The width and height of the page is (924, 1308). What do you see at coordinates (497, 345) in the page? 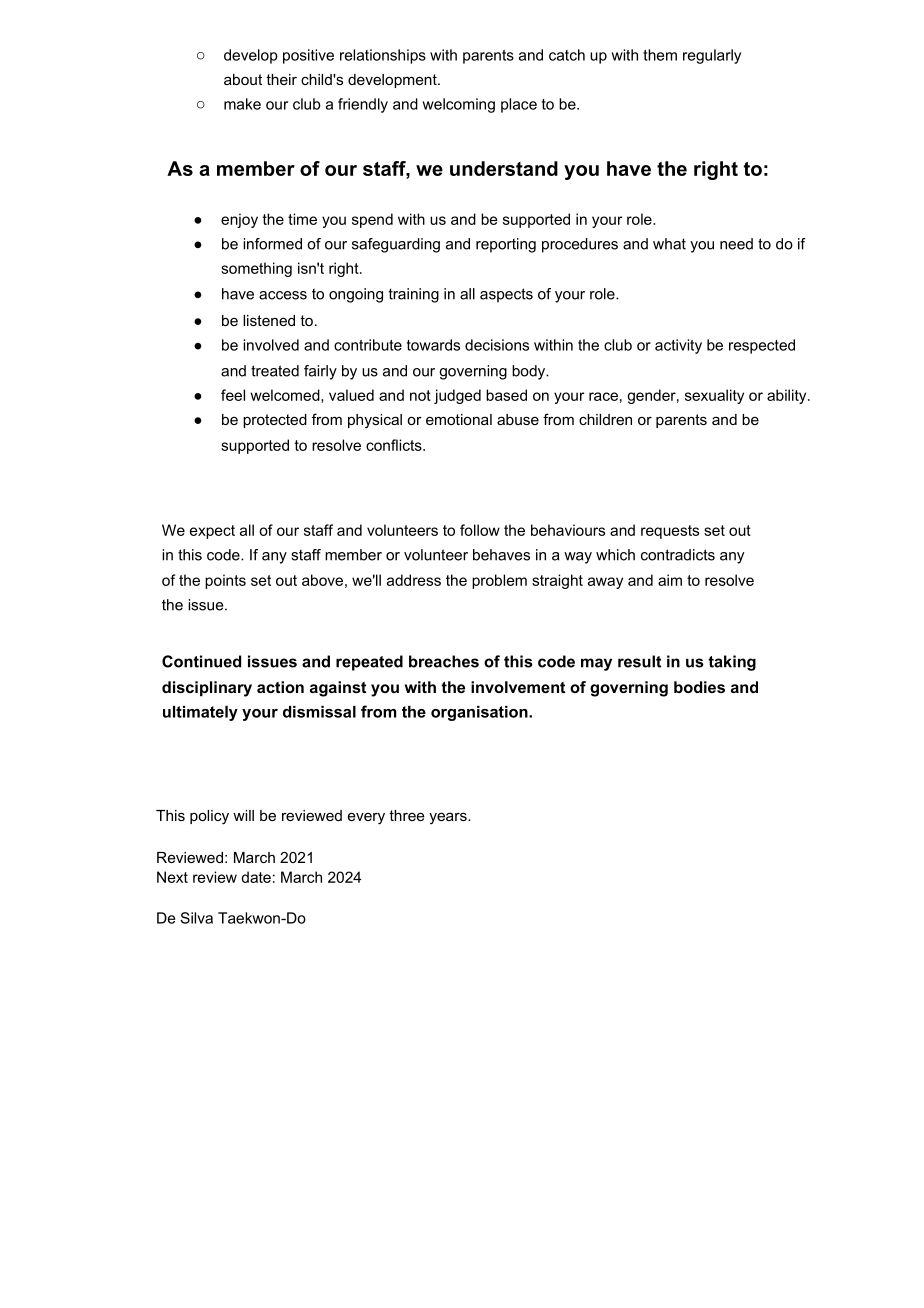
I see `decisions` at bounding box center [497, 345].
